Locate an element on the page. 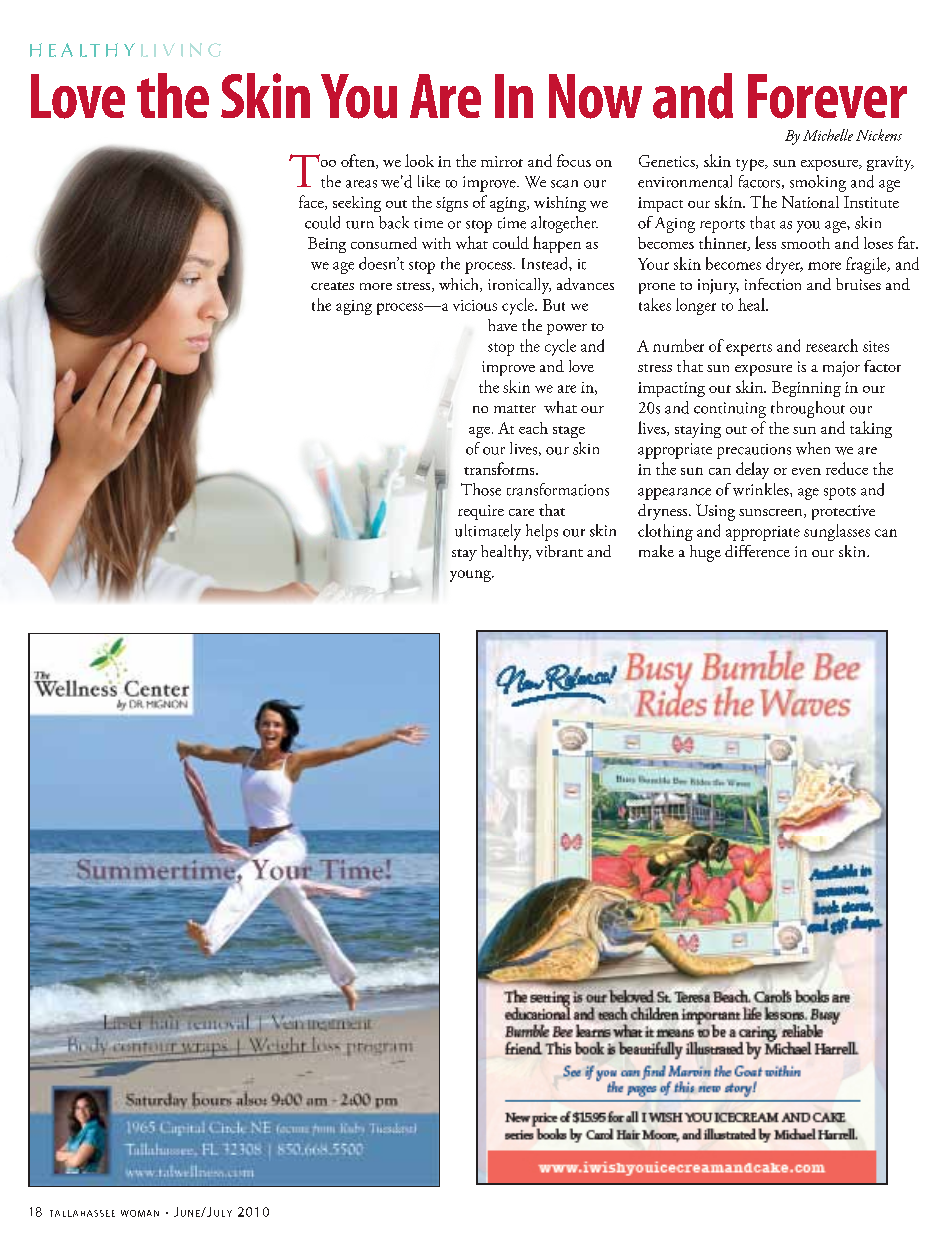 The width and height of the image is (952, 1237). young is located at coordinates (471, 576).
